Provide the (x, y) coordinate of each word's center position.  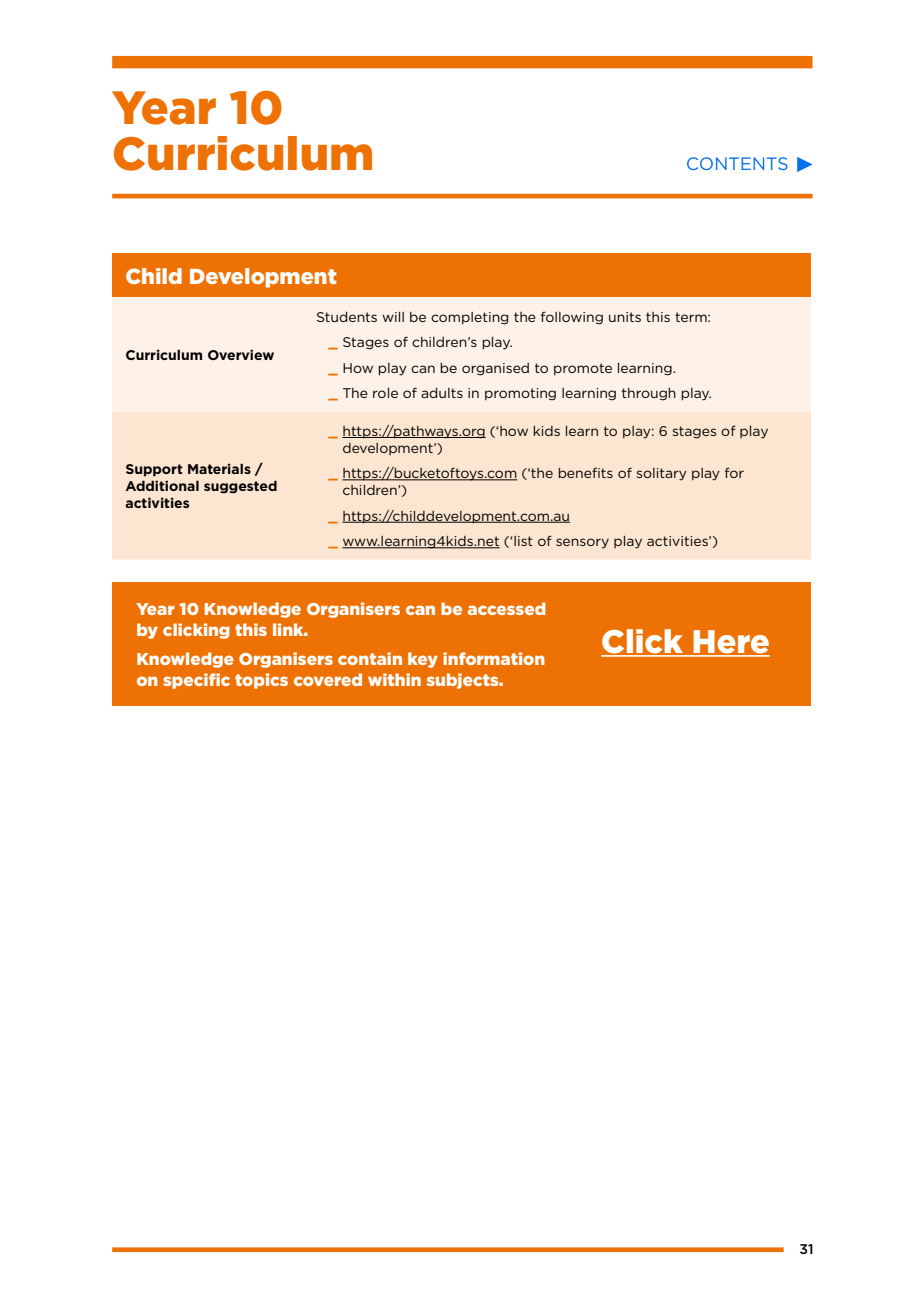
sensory (582, 543)
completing (470, 318)
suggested (240, 487)
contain (370, 658)
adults (442, 393)
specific (196, 681)
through (649, 394)
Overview (241, 354)
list (522, 541)
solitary (662, 474)
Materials (219, 468)
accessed (507, 608)
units (625, 317)
